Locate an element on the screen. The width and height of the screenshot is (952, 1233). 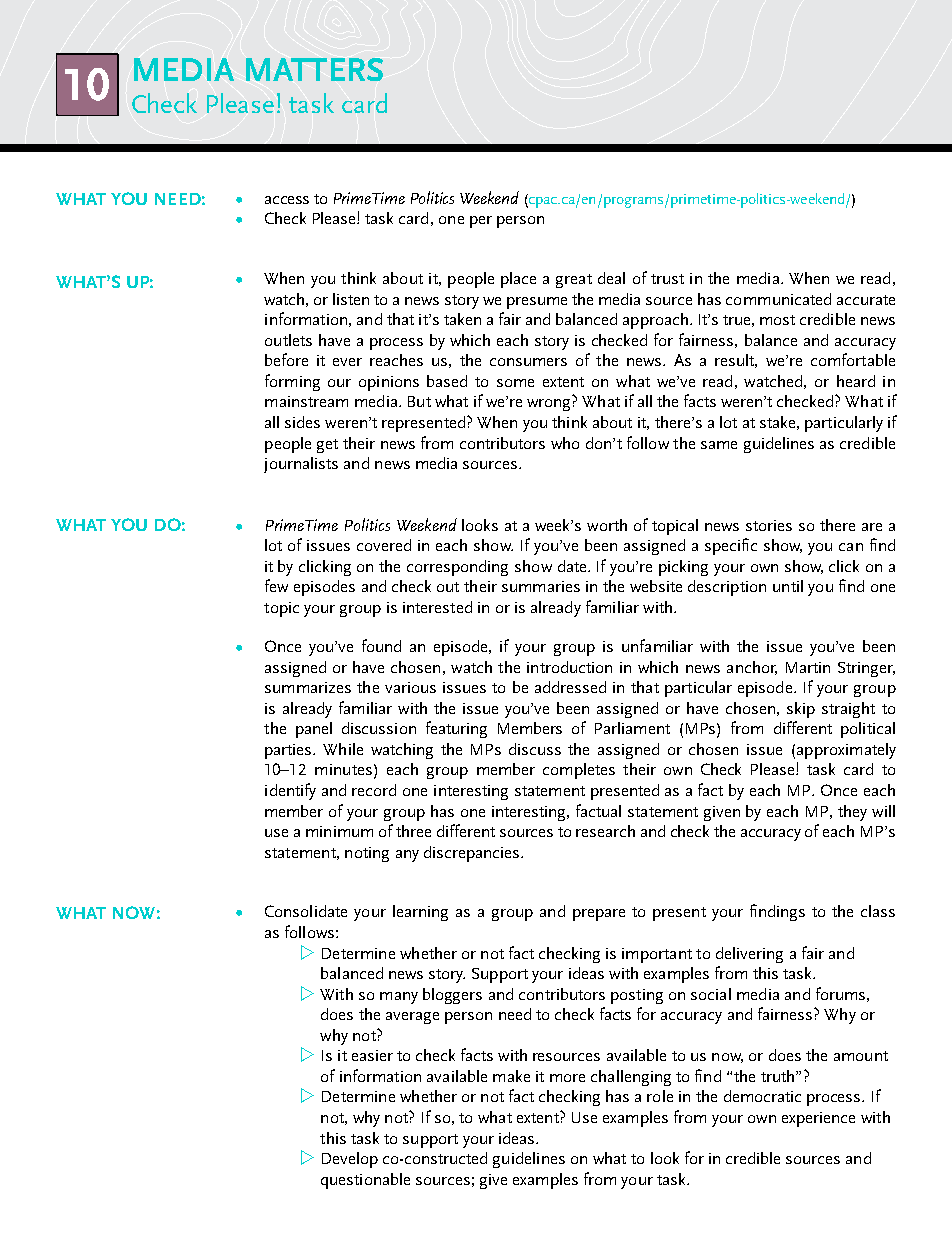
found is located at coordinates (381, 645).
